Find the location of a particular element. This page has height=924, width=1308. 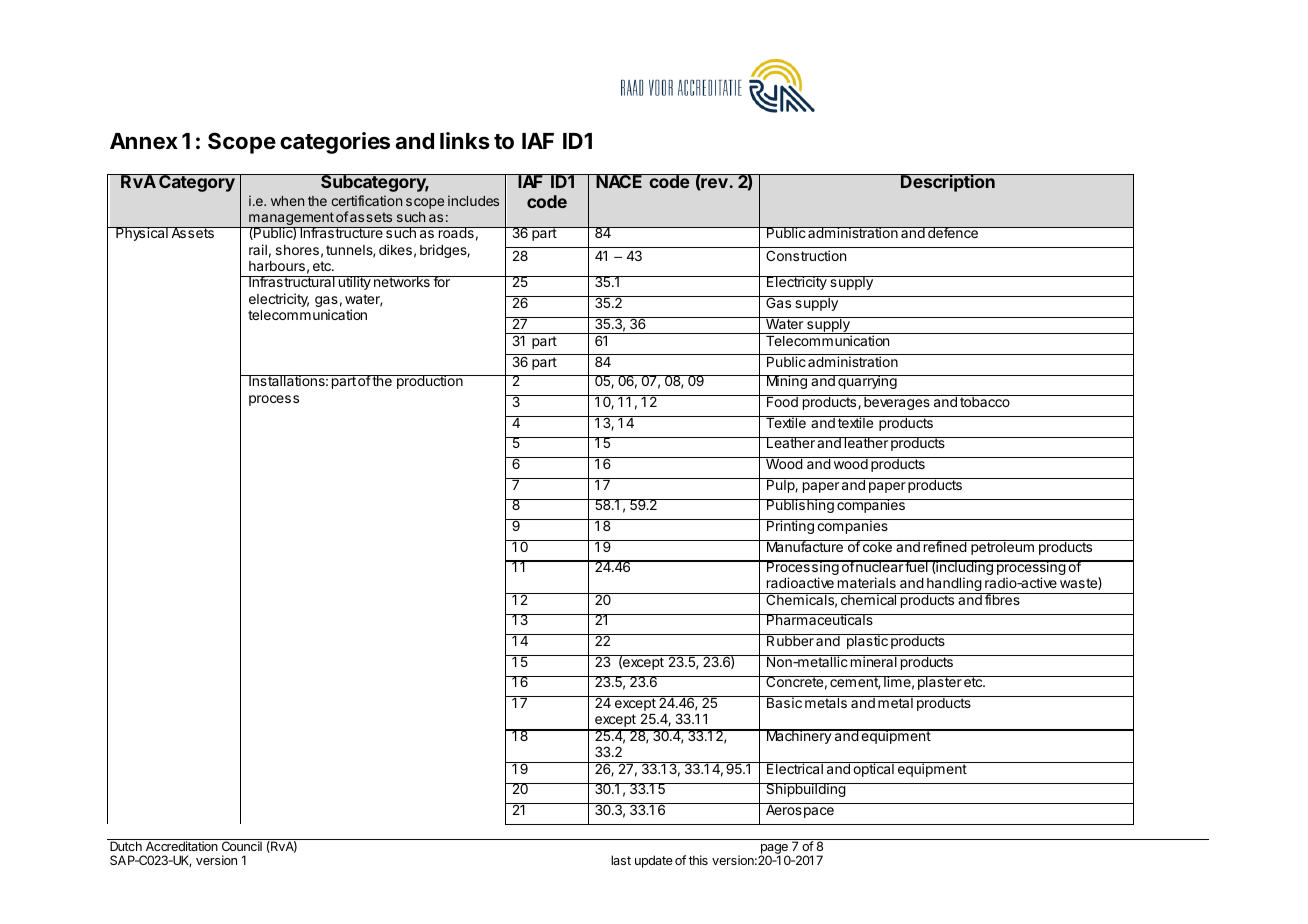

production is located at coordinates (429, 382).
